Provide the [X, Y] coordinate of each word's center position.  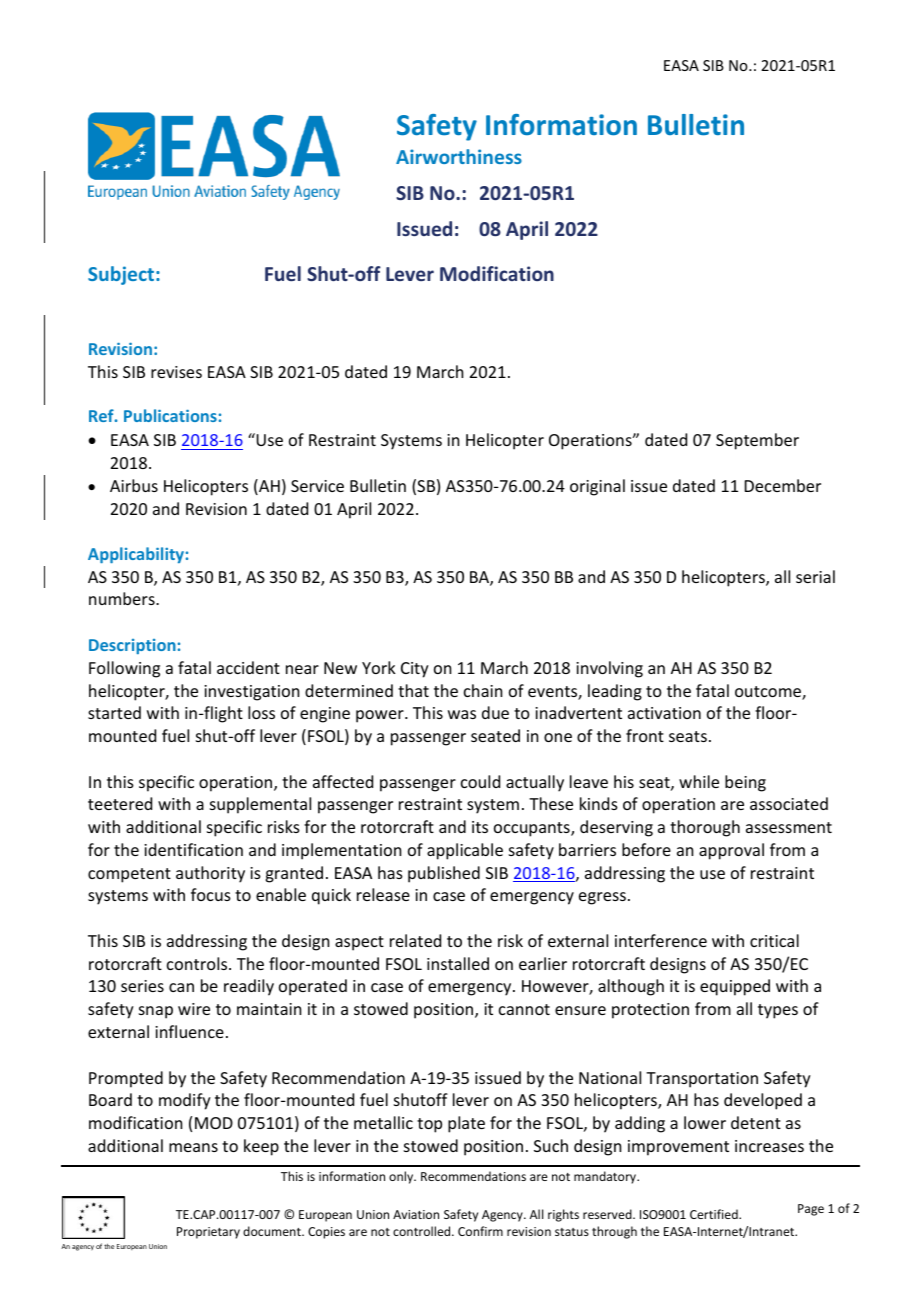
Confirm [480, 1231]
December [783, 485]
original [597, 487]
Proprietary [208, 1233]
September [757, 441]
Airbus [134, 485]
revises [176, 372]
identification [193, 849]
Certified [715, 1214]
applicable [465, 851]
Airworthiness [459, 156]
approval [731, 851]
